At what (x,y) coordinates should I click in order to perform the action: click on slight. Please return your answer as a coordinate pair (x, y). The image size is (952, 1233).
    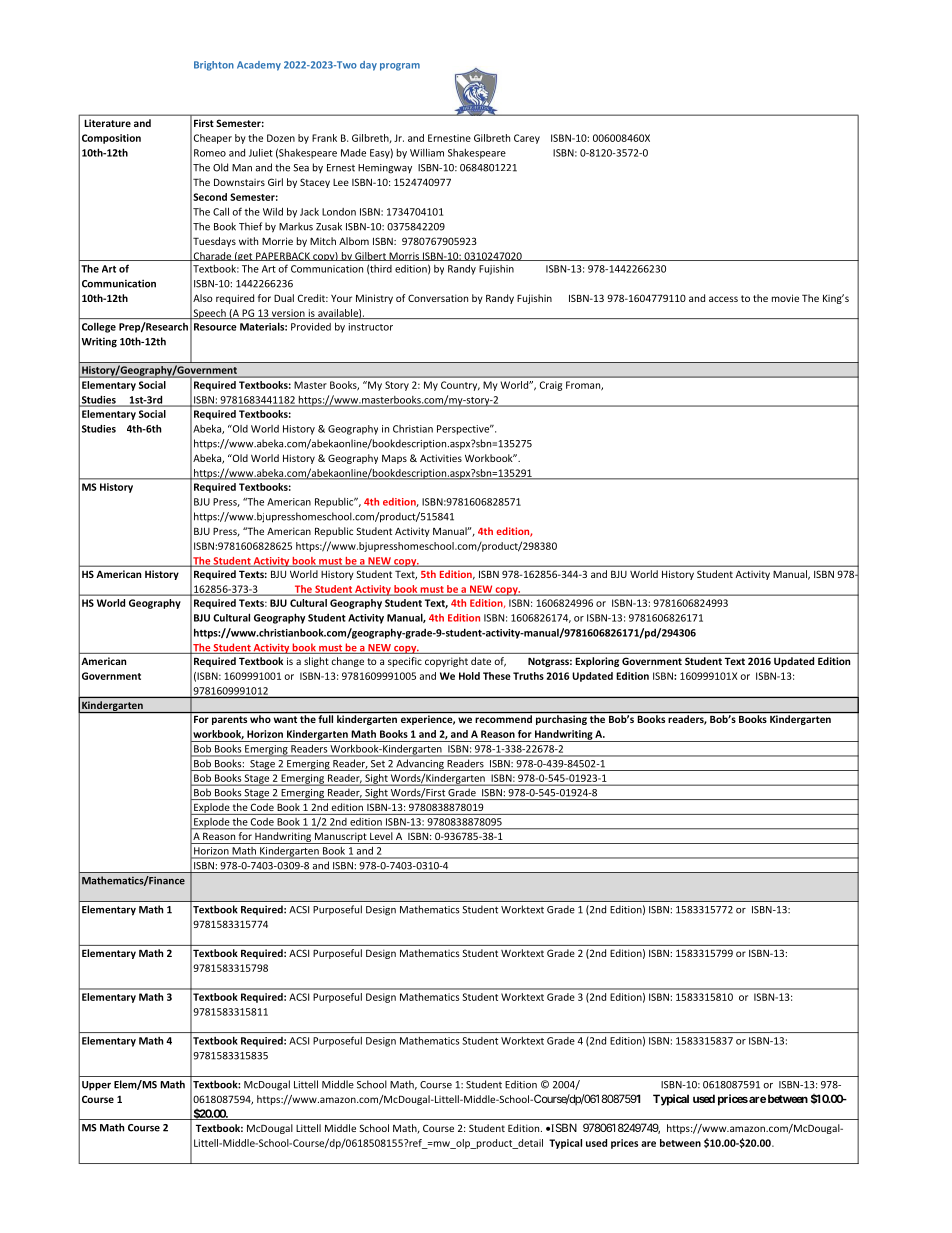
    Looking at the image, I should click on (316, 662).
